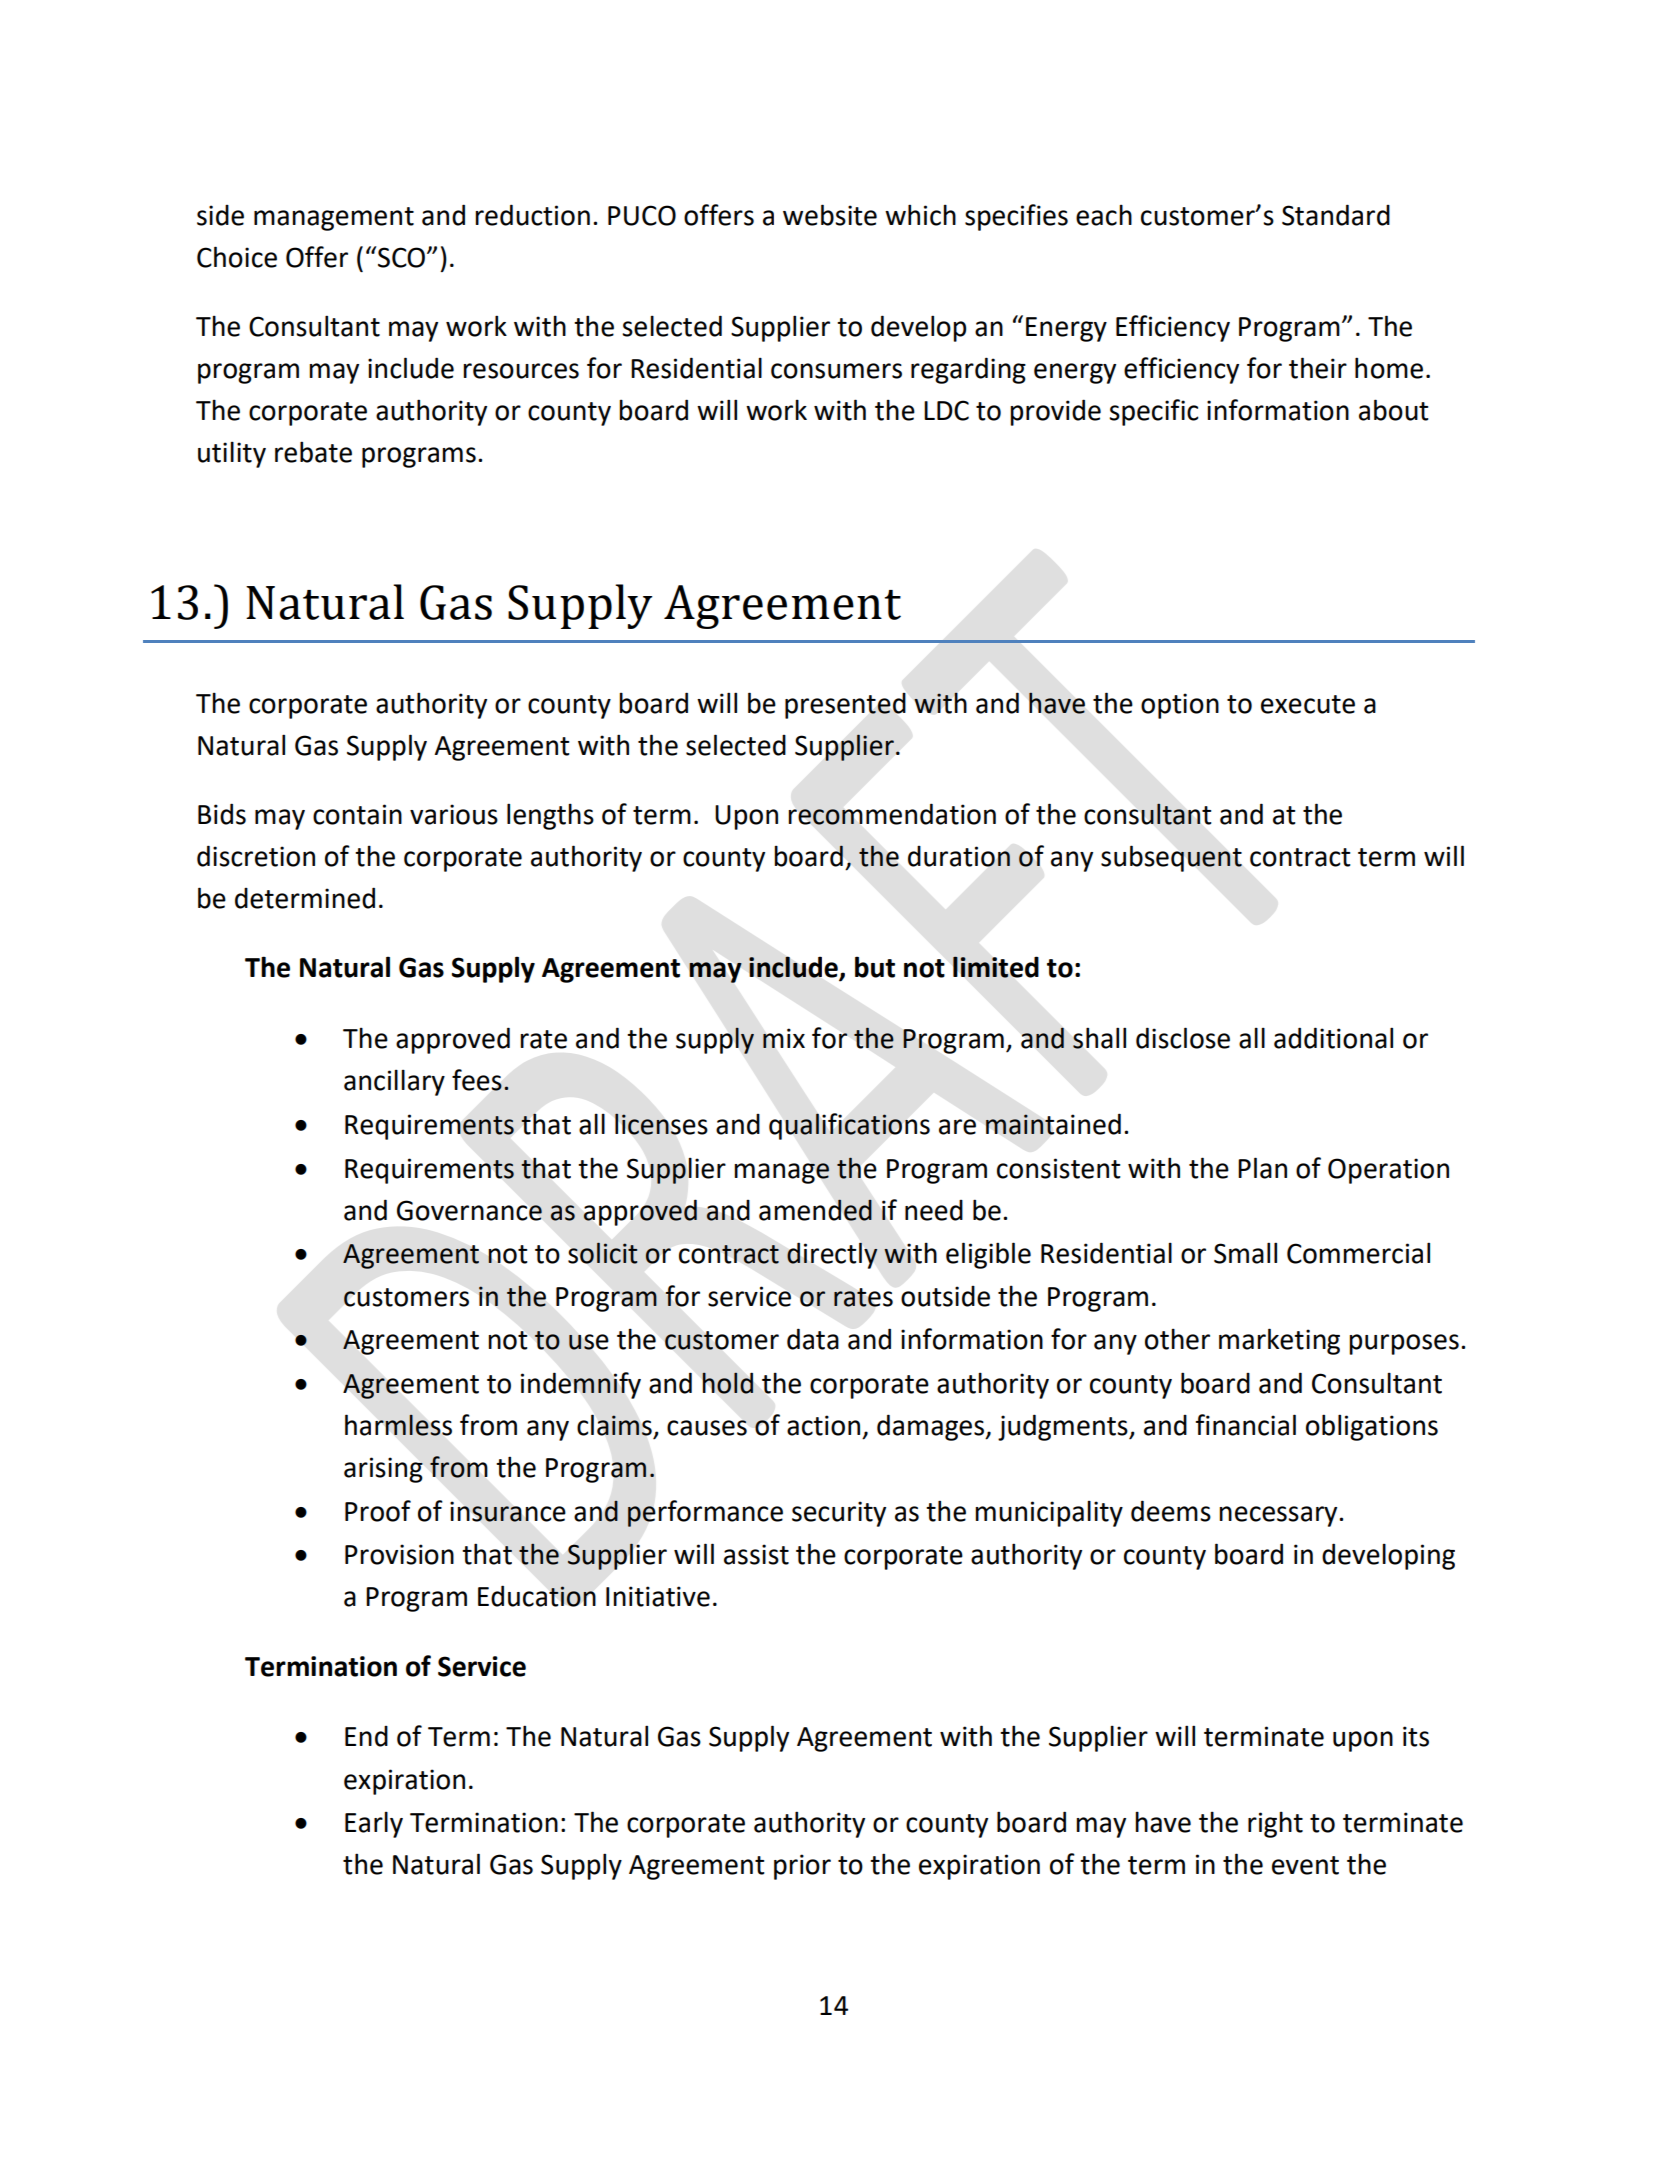 The width and height of the document is (1667, 2157). I want to click on recommendation, so click(892, 814).
